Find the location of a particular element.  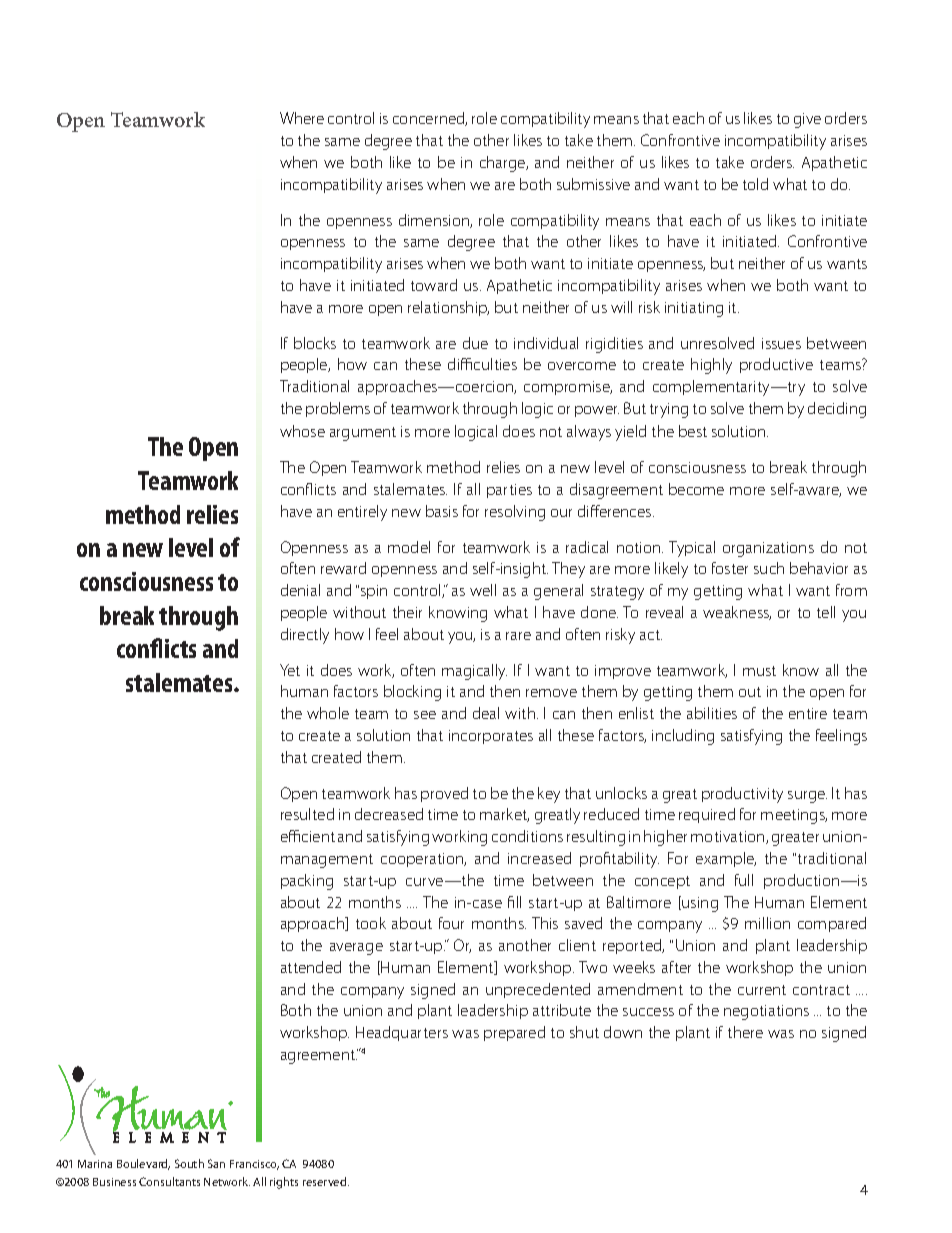

meetings is located at coordinates (794, 816).
